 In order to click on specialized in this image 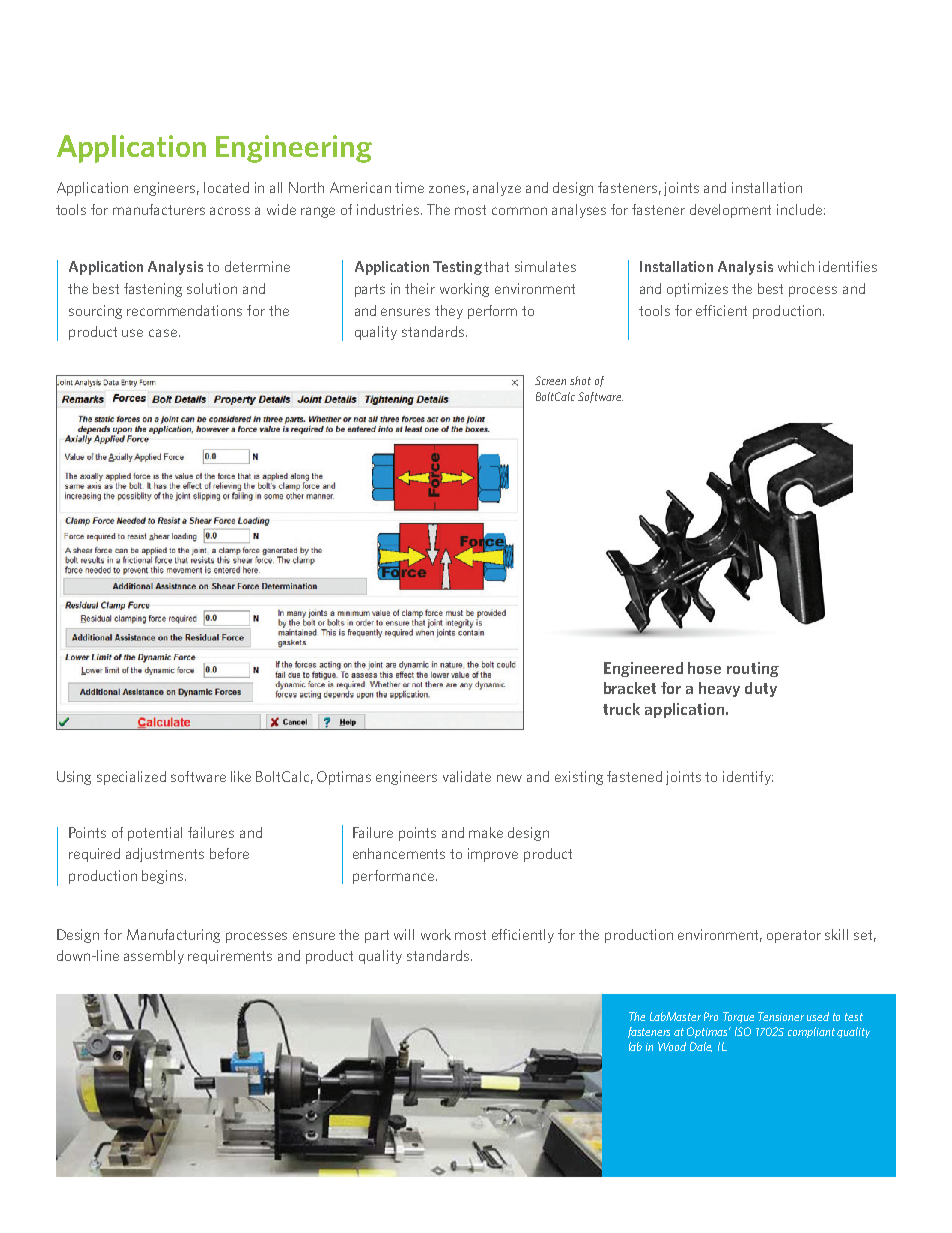, I will do `click(131, 778)`.
